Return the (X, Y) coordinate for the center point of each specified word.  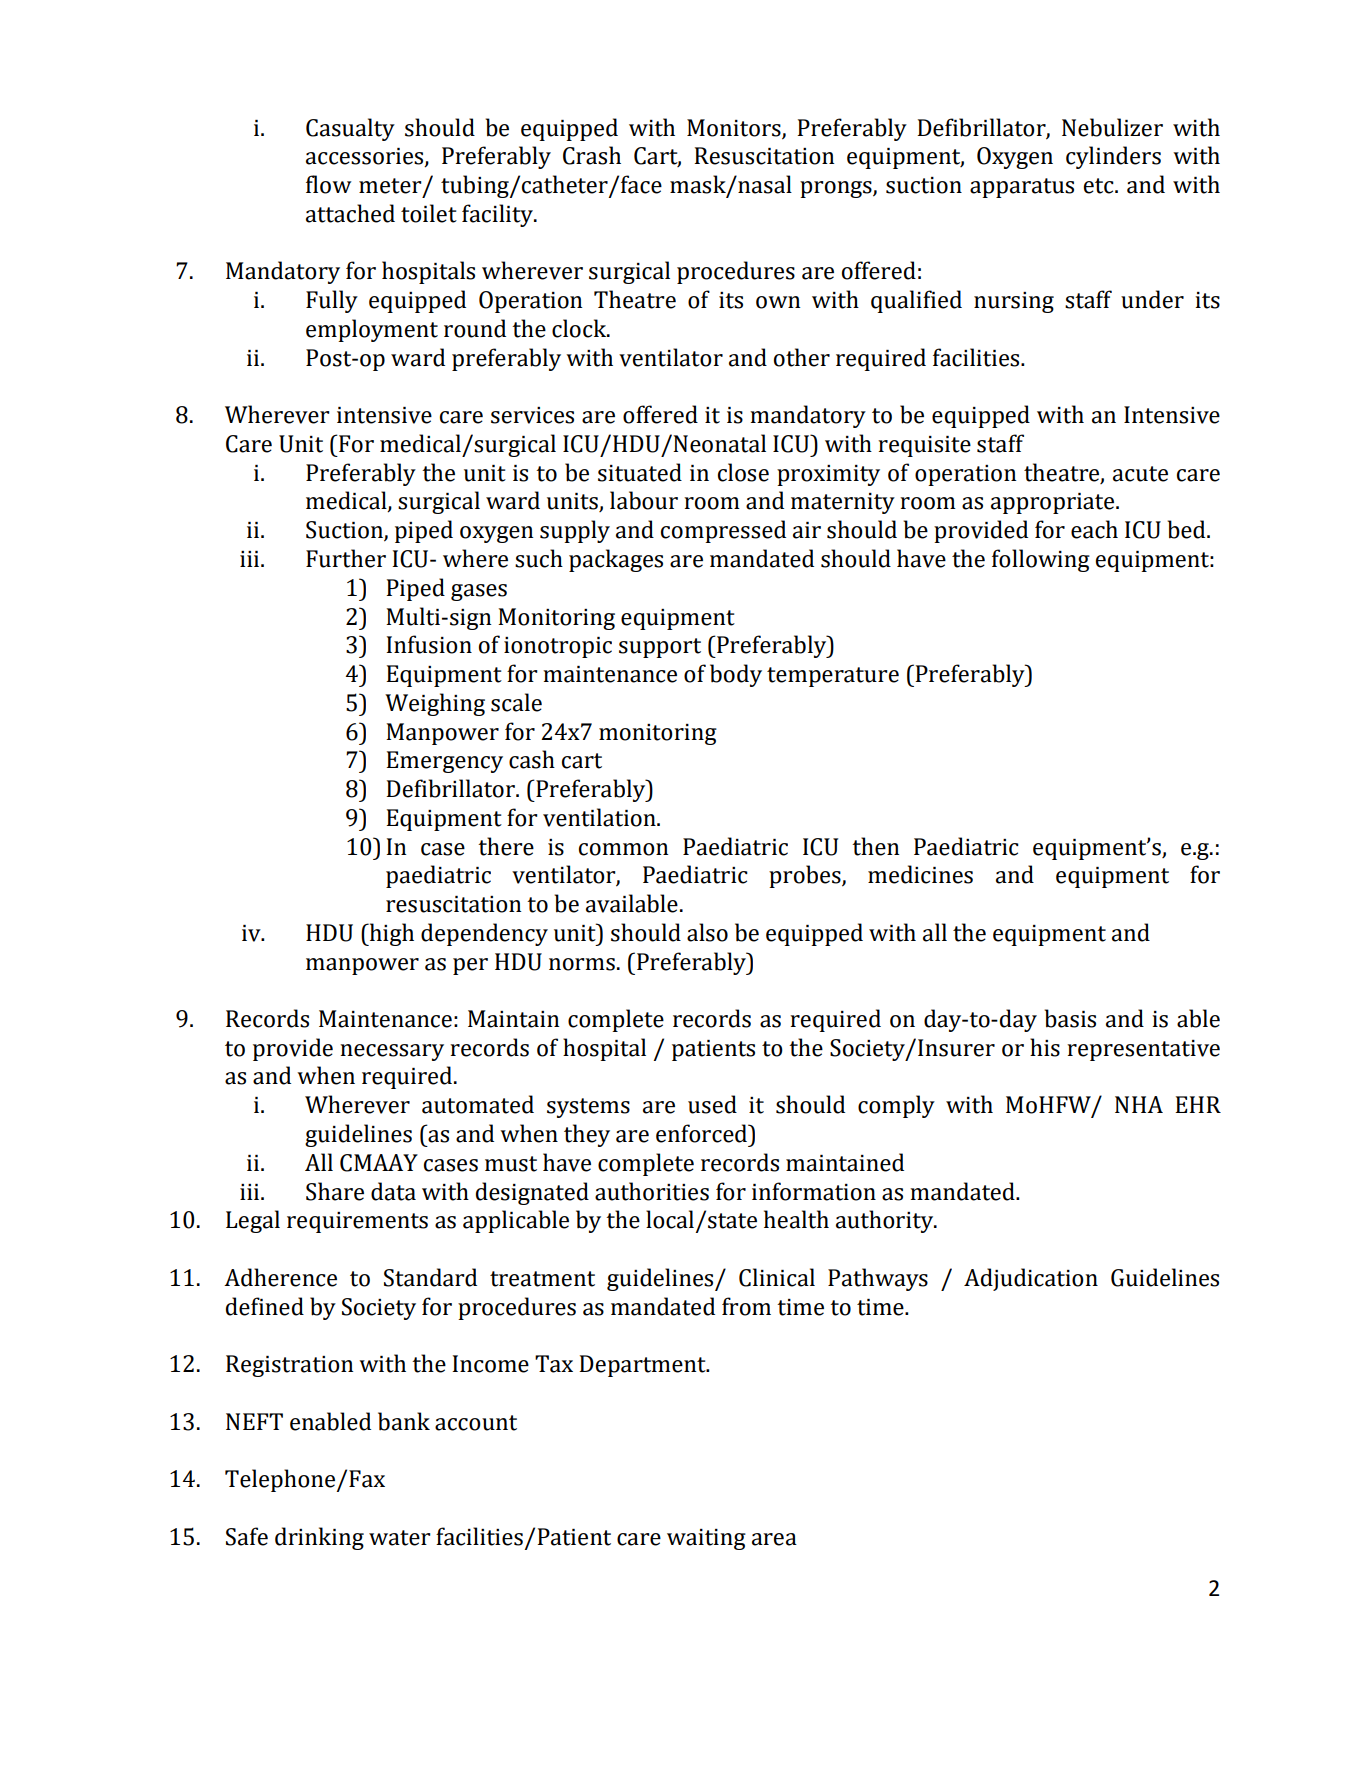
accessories (366, 157)
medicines (920, 874)
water (400, 1538)
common (623, 849)
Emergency (444, 762)
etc (1100, 186)
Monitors (735, 128)
